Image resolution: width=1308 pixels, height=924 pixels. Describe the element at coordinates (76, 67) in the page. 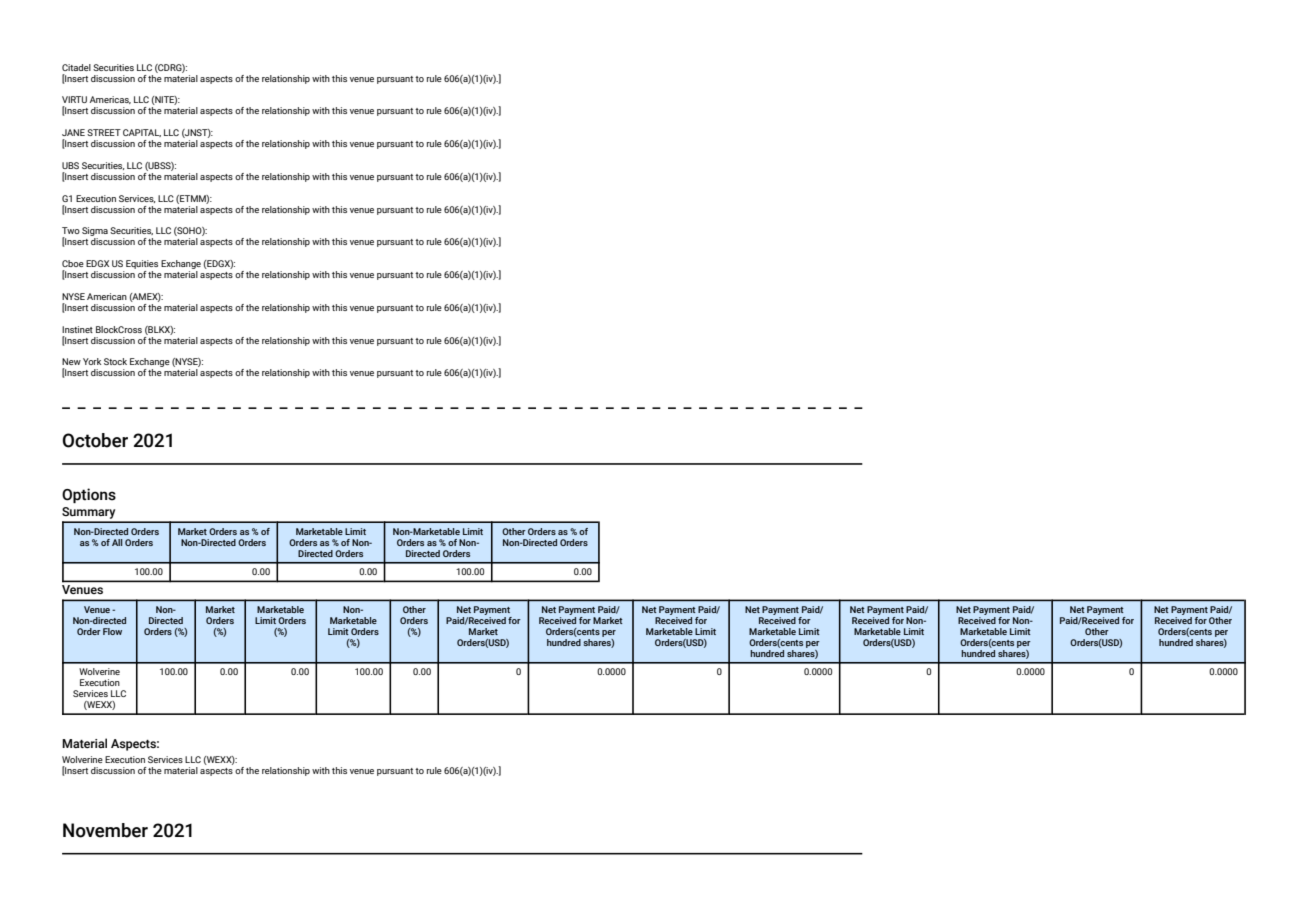

I see `Citadel` at that location.
